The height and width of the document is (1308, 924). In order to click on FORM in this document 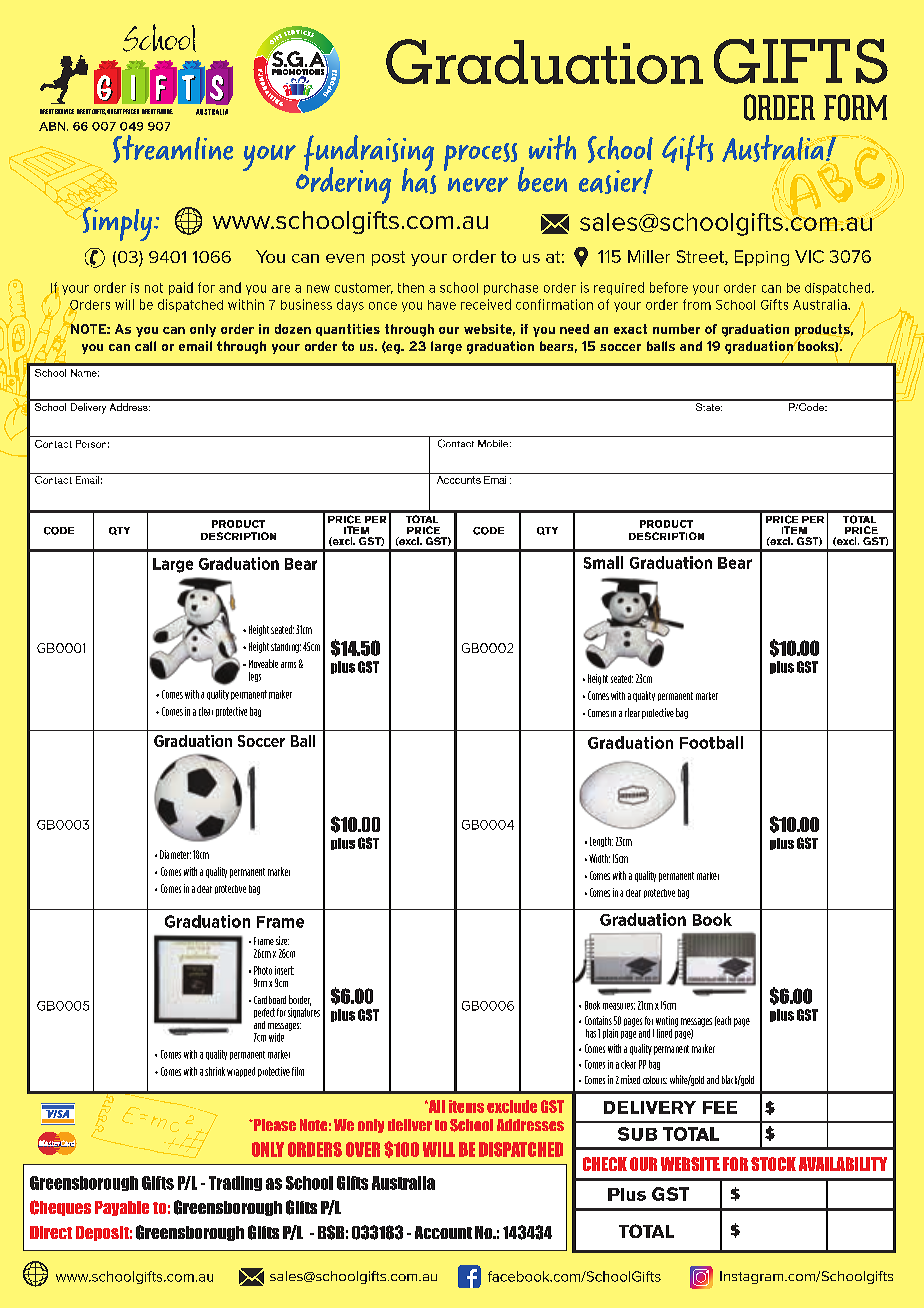, I will do `click(855, 107)`.
